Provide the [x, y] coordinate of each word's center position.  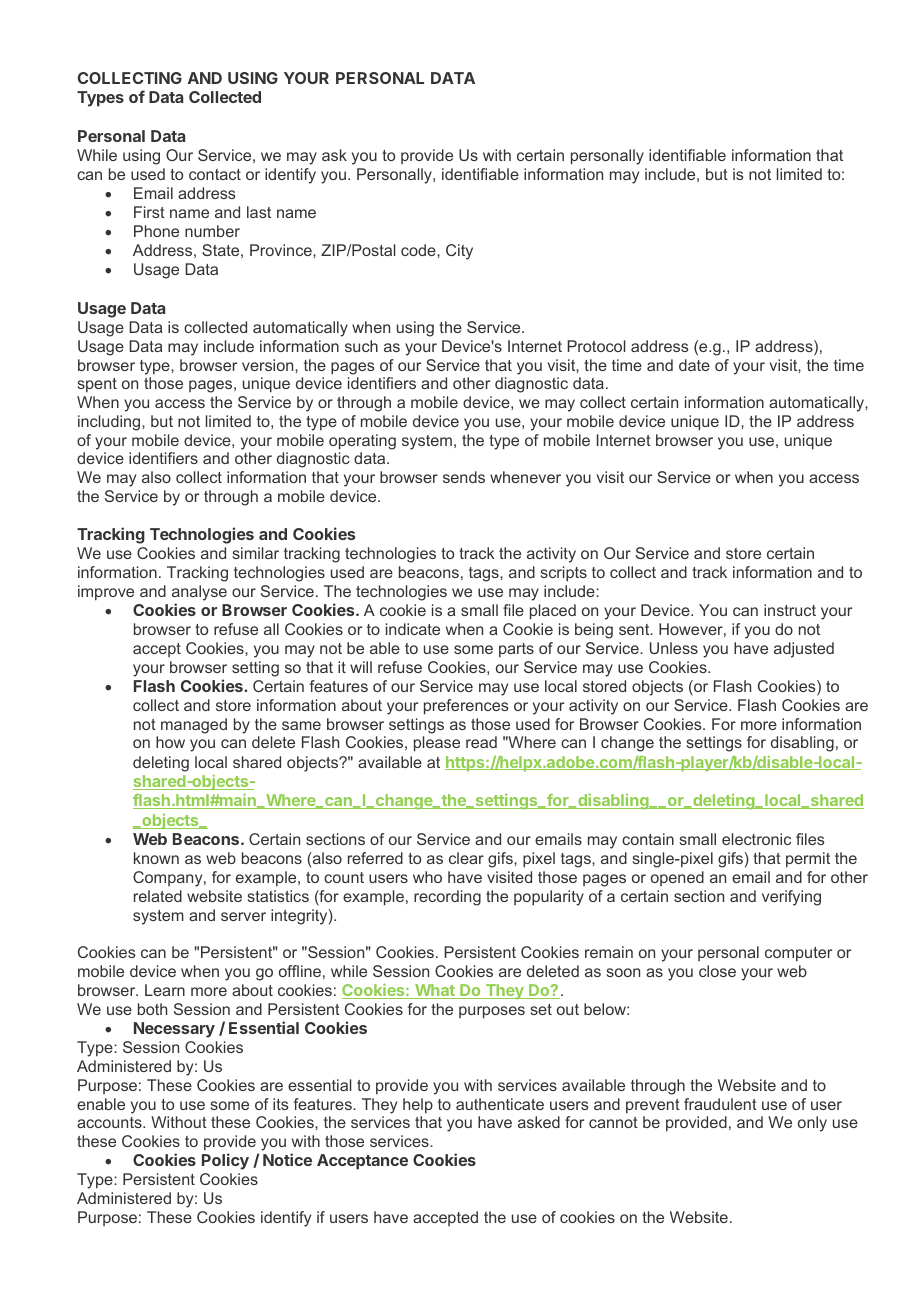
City [459, 252]
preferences [466, 707]
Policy [225, 1161]
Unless [674, 648]
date [694, 365]
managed [194, 726]
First [149, 212]
